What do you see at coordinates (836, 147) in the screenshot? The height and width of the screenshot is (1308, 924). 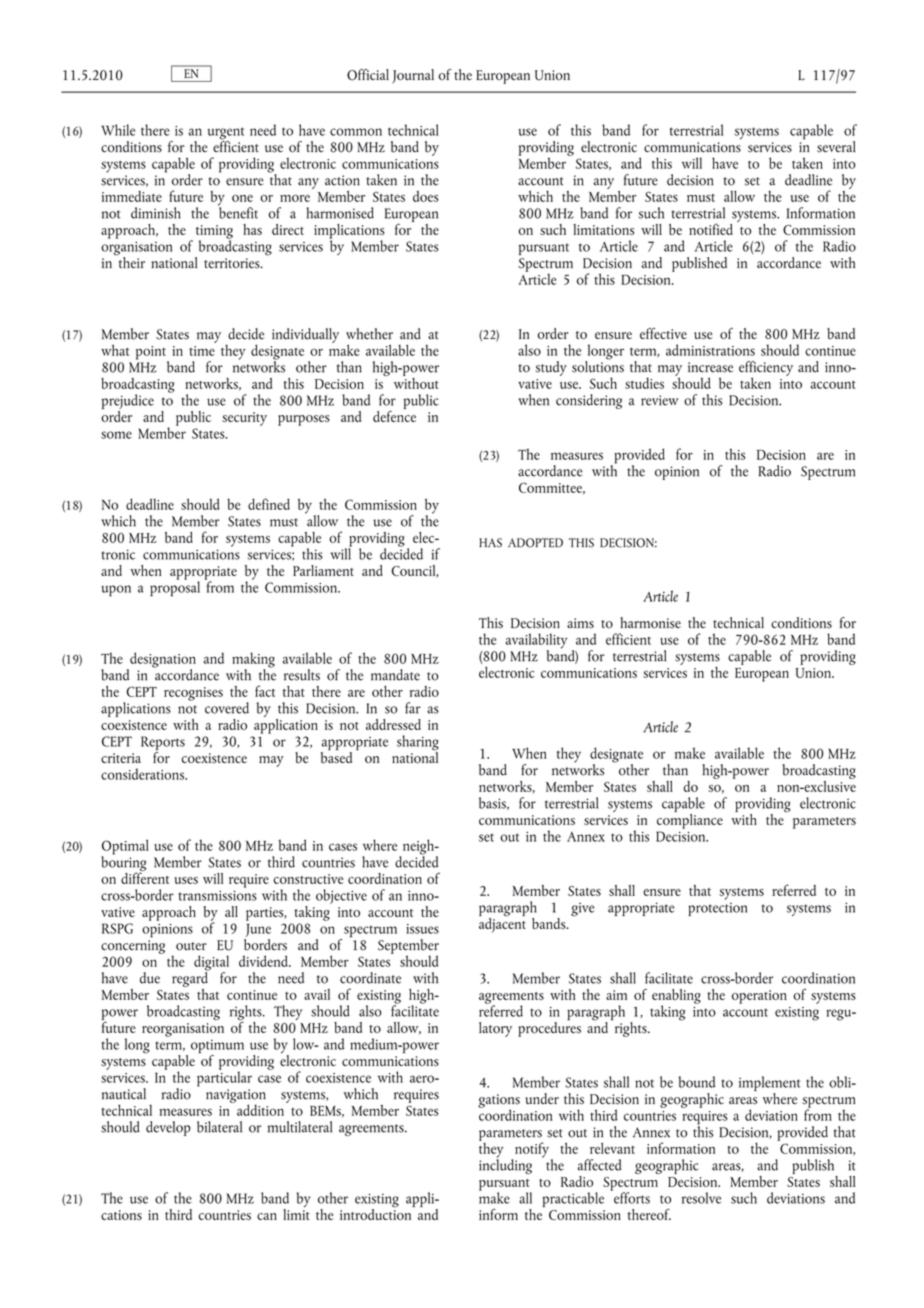 I see `several` at bounding box center [836, 147].
